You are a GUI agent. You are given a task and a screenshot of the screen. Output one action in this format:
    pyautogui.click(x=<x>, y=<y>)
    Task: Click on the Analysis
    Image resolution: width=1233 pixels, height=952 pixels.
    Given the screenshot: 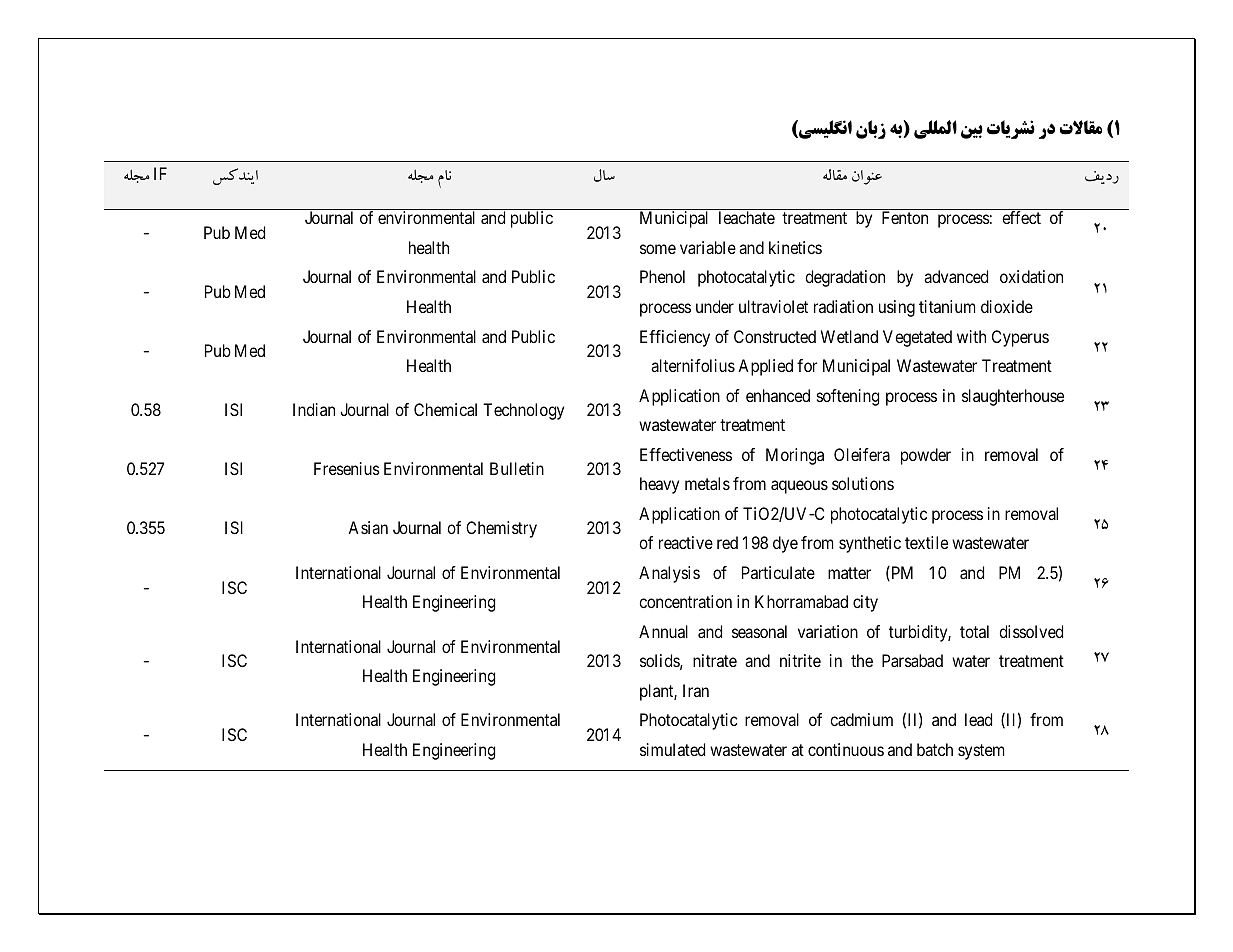 What is the action you would take?
    pyautogui.click(x=669, y=574)
